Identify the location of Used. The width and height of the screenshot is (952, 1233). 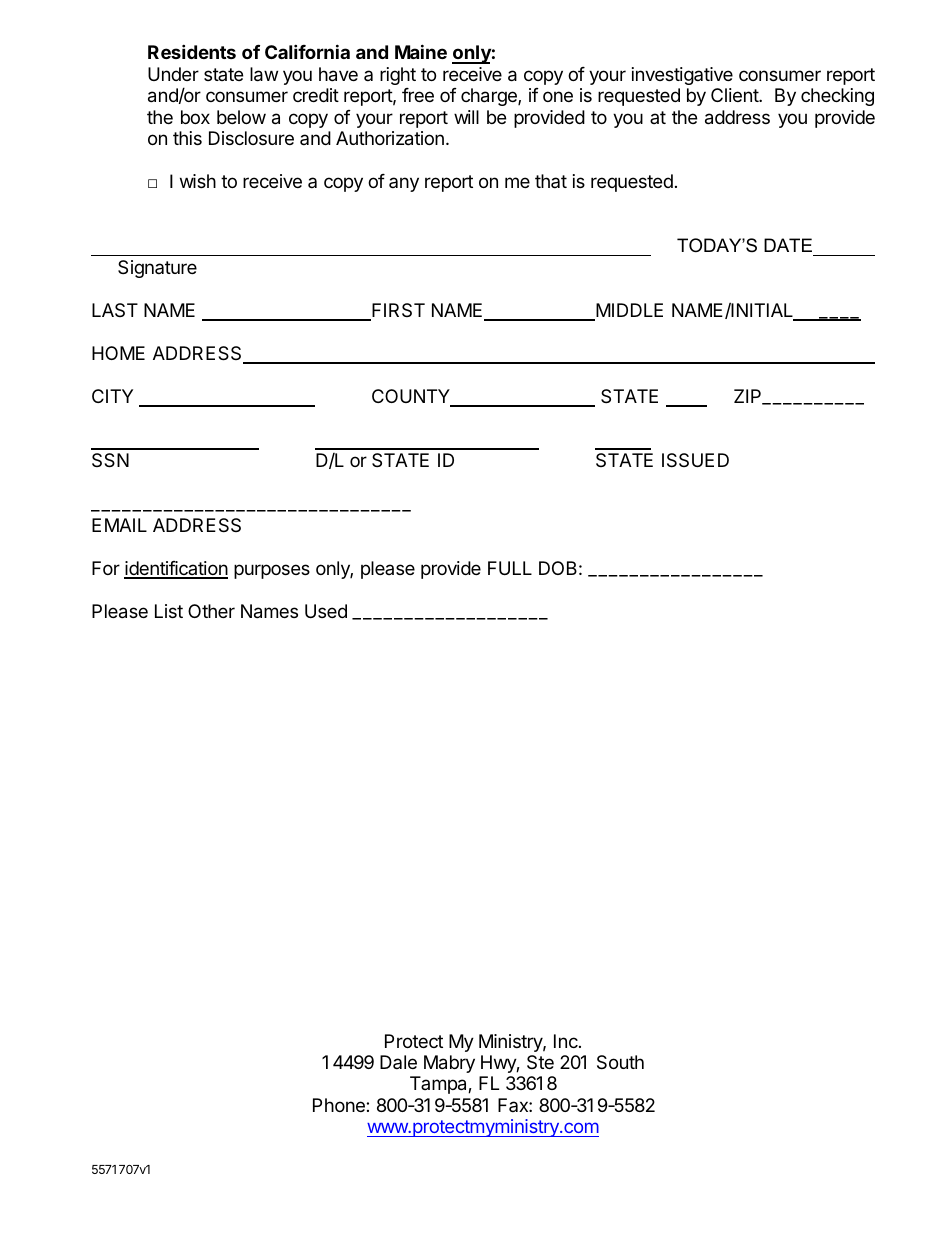
(326, 611).
